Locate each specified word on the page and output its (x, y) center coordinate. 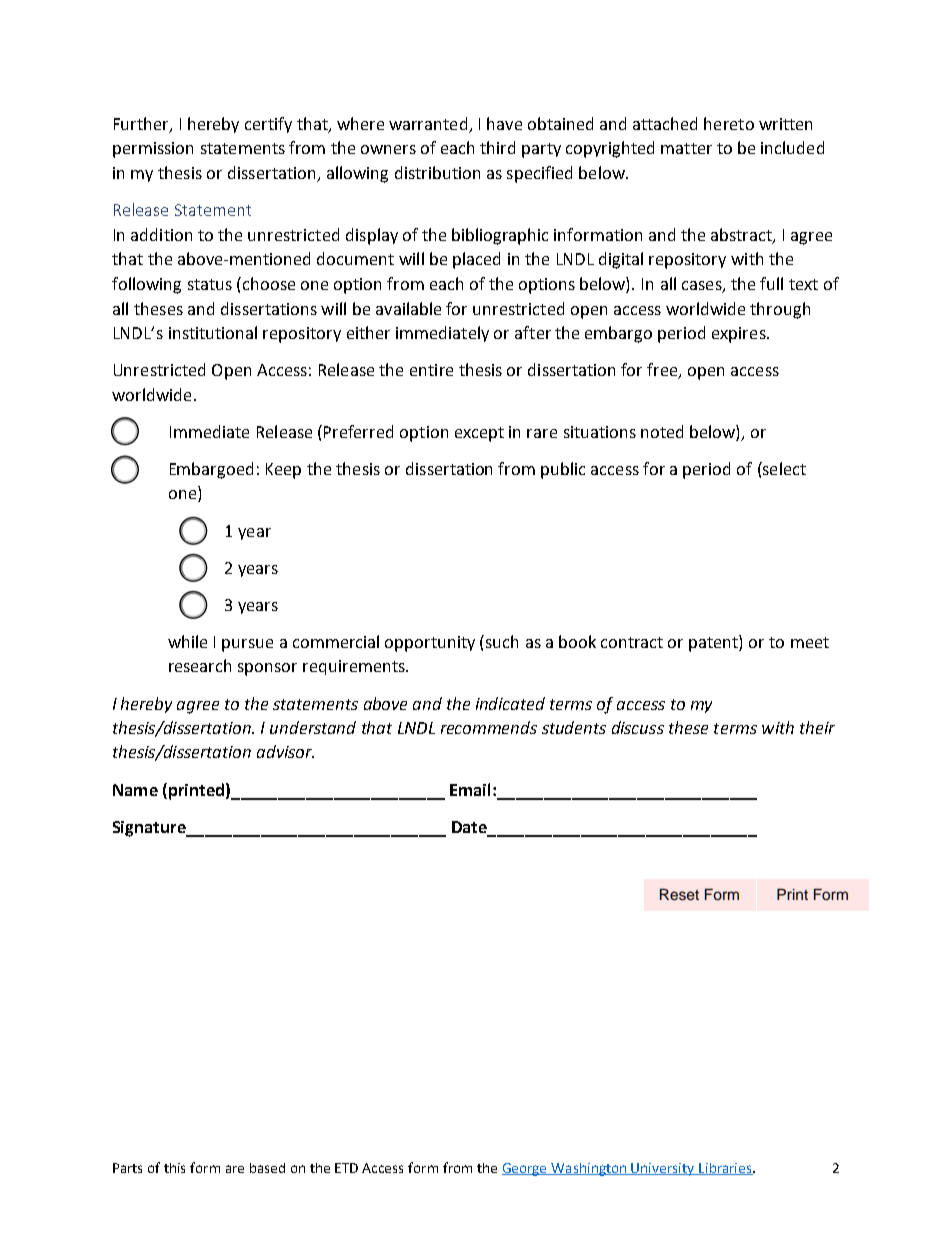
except (479, 434)
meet (810, 642)
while (187, 641)
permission (153, 150)
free (663, 371)
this (174, 1168)
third (497, 147)
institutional (213, 332)
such (502, 641)
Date (469, 827)
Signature (150, 829)
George (526, 1169)
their (817, 727)
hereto (729, 123)
